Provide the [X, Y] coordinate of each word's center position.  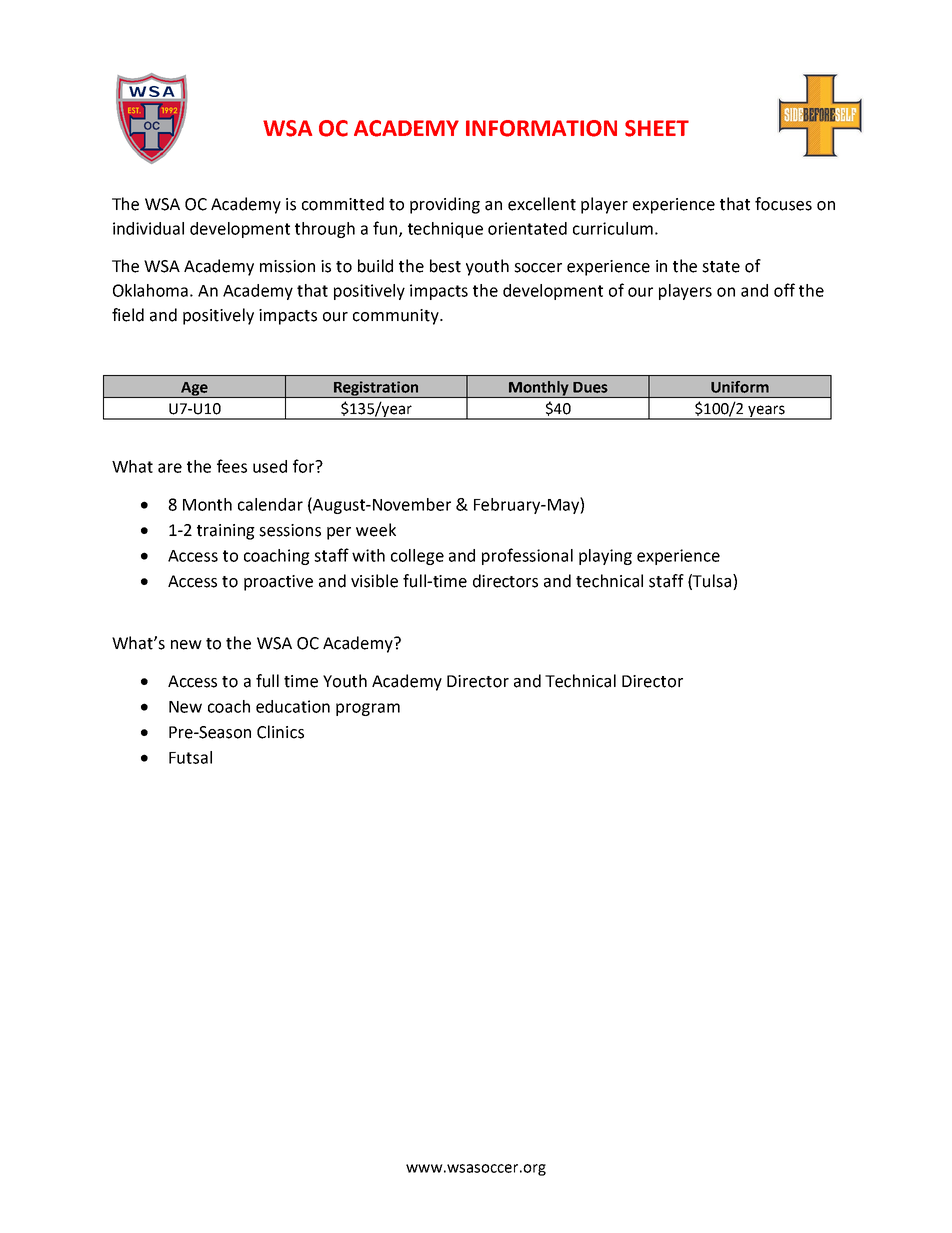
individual [148, 228]
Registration [376, 389]
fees [232, 466]
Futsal [190, 757]
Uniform [740, 387]
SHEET [657, 128]
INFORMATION [541, 128]
